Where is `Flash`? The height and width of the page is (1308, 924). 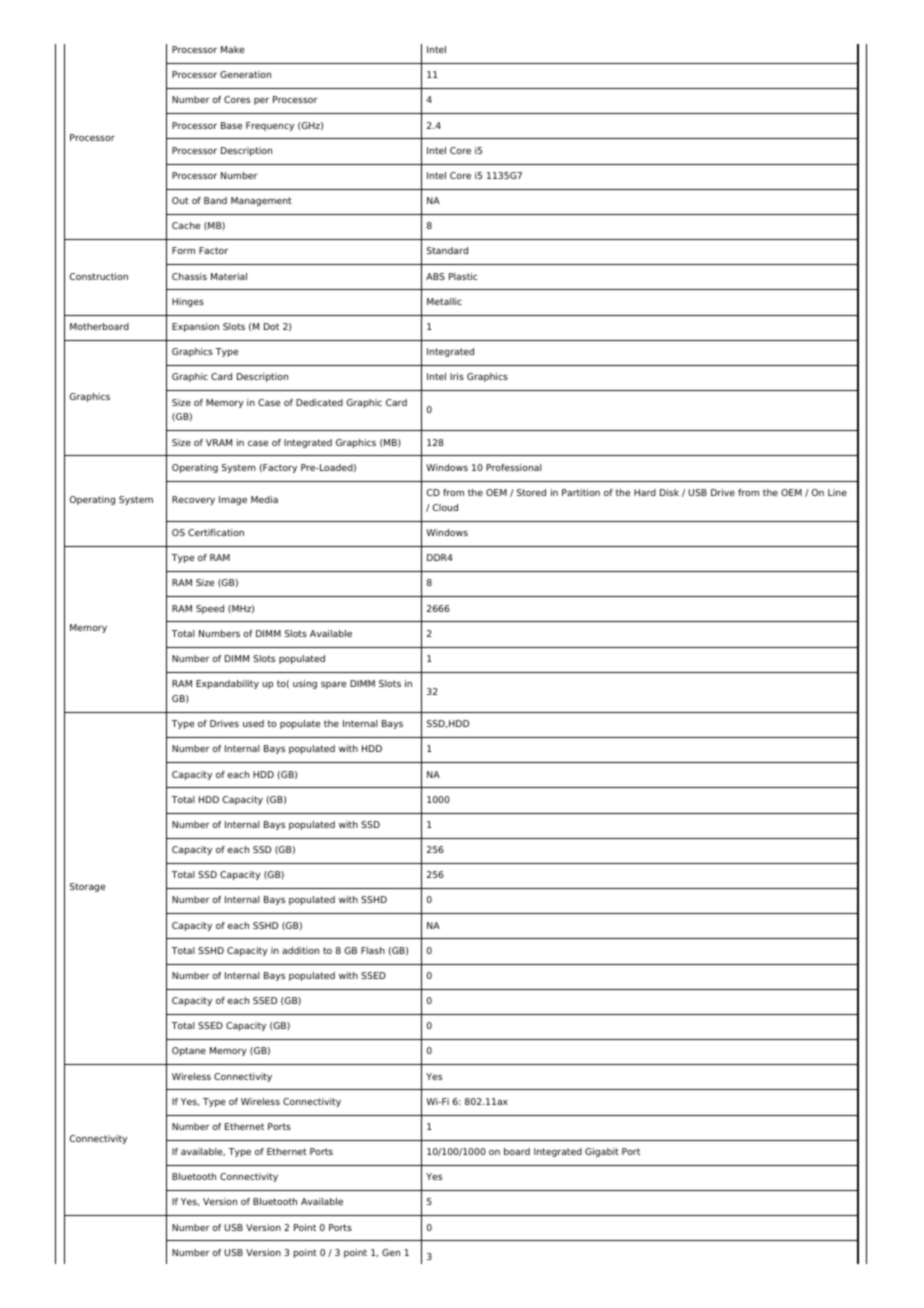 Flash is located at coordinates (373, 950).
